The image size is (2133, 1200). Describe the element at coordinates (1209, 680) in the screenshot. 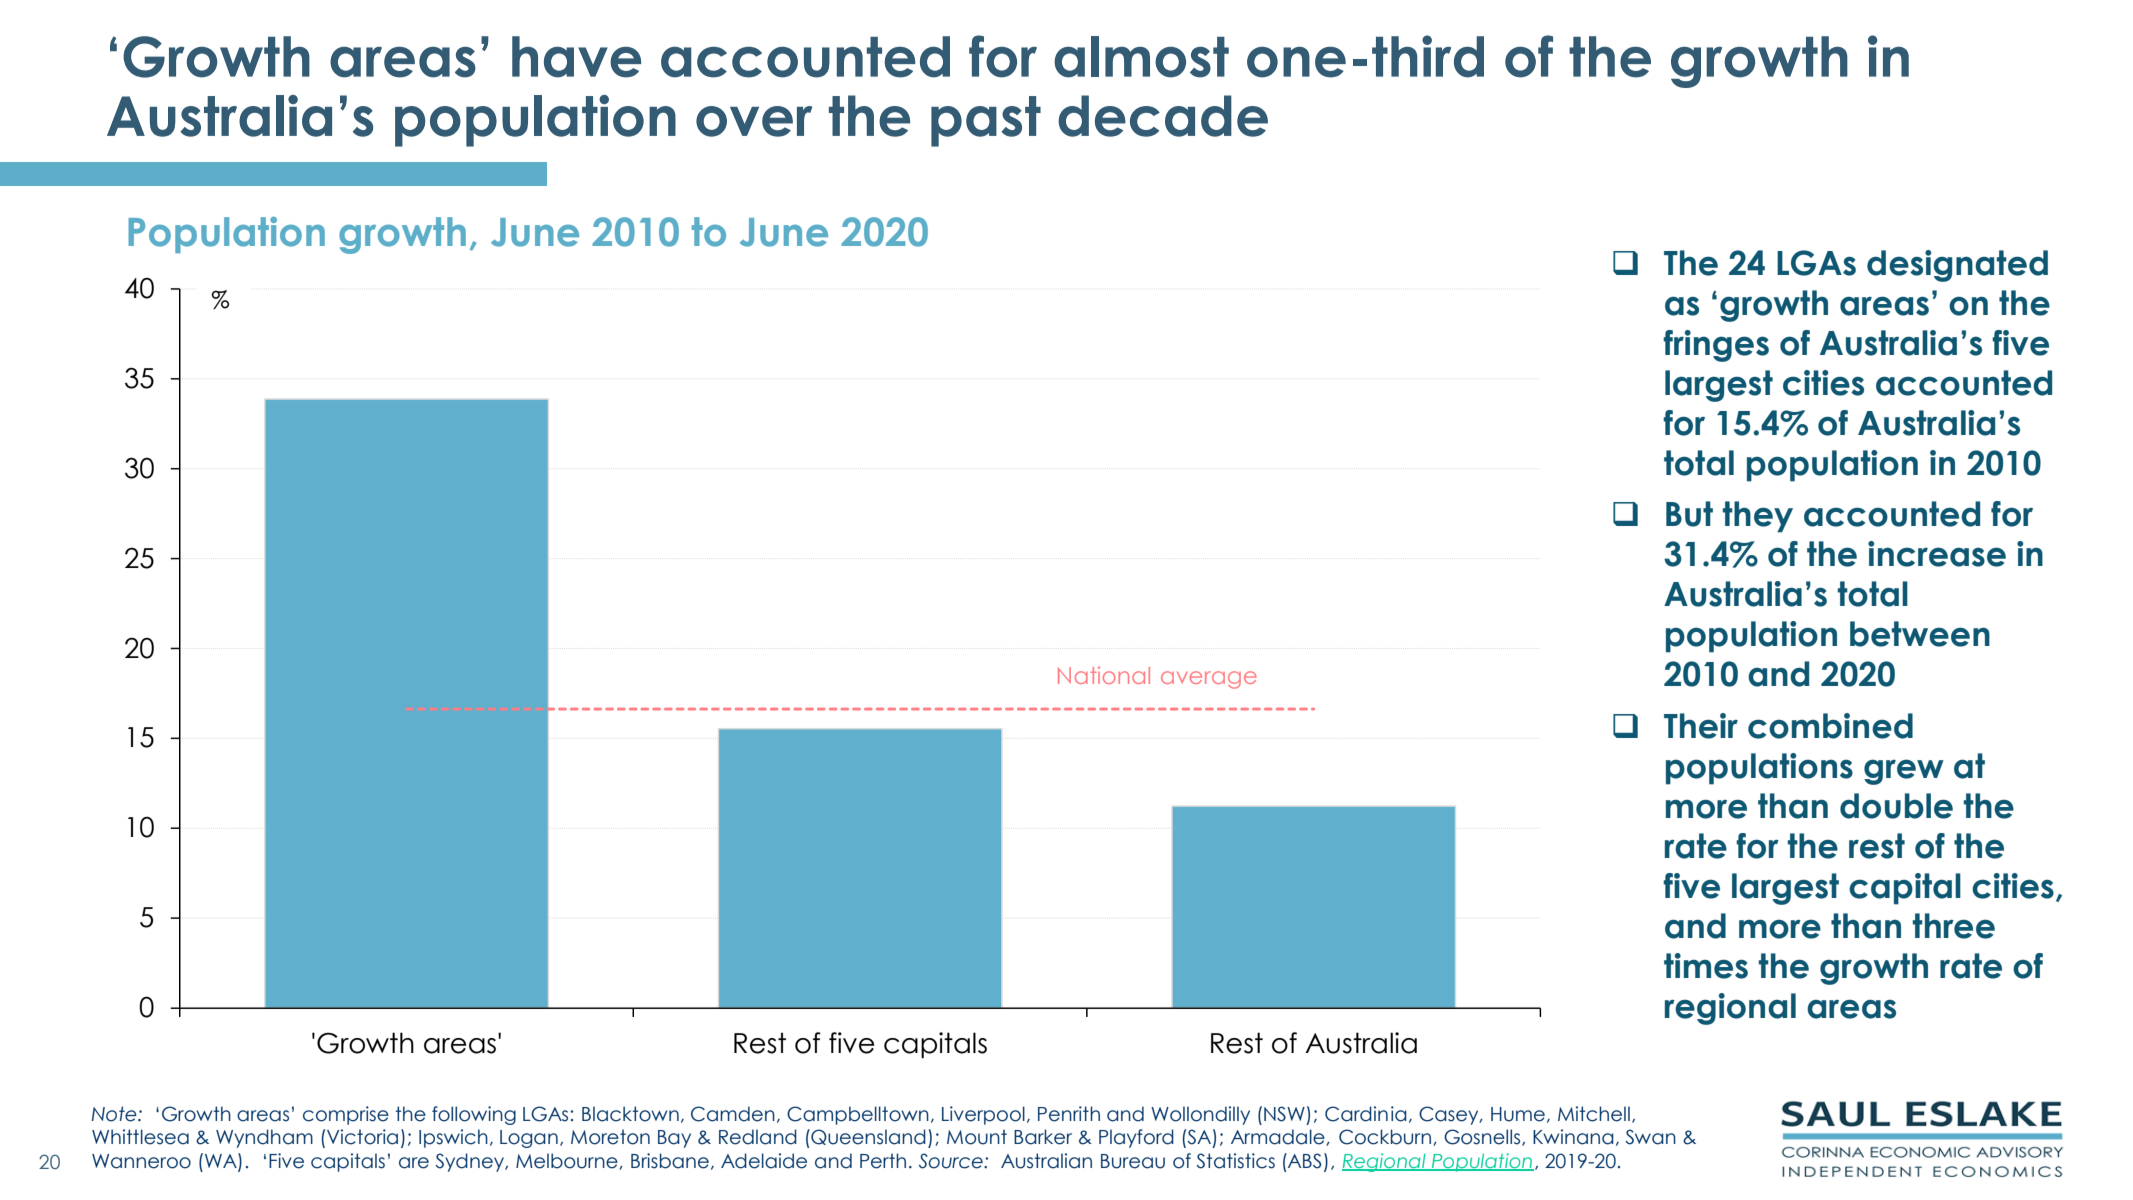

I see `average` at that location.
